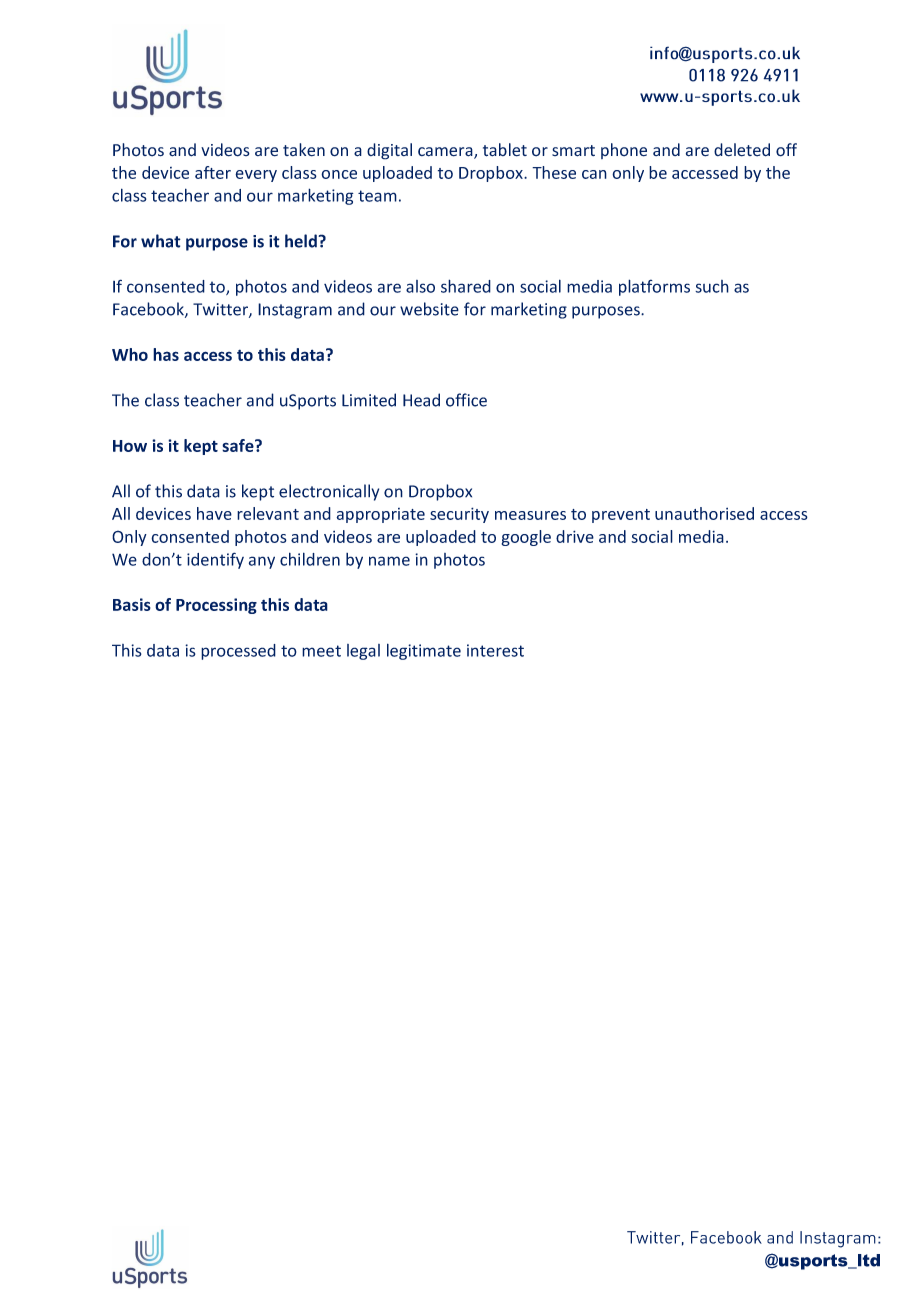 The image size is (924, 1307). I want to click on also, so click(420, 286).
